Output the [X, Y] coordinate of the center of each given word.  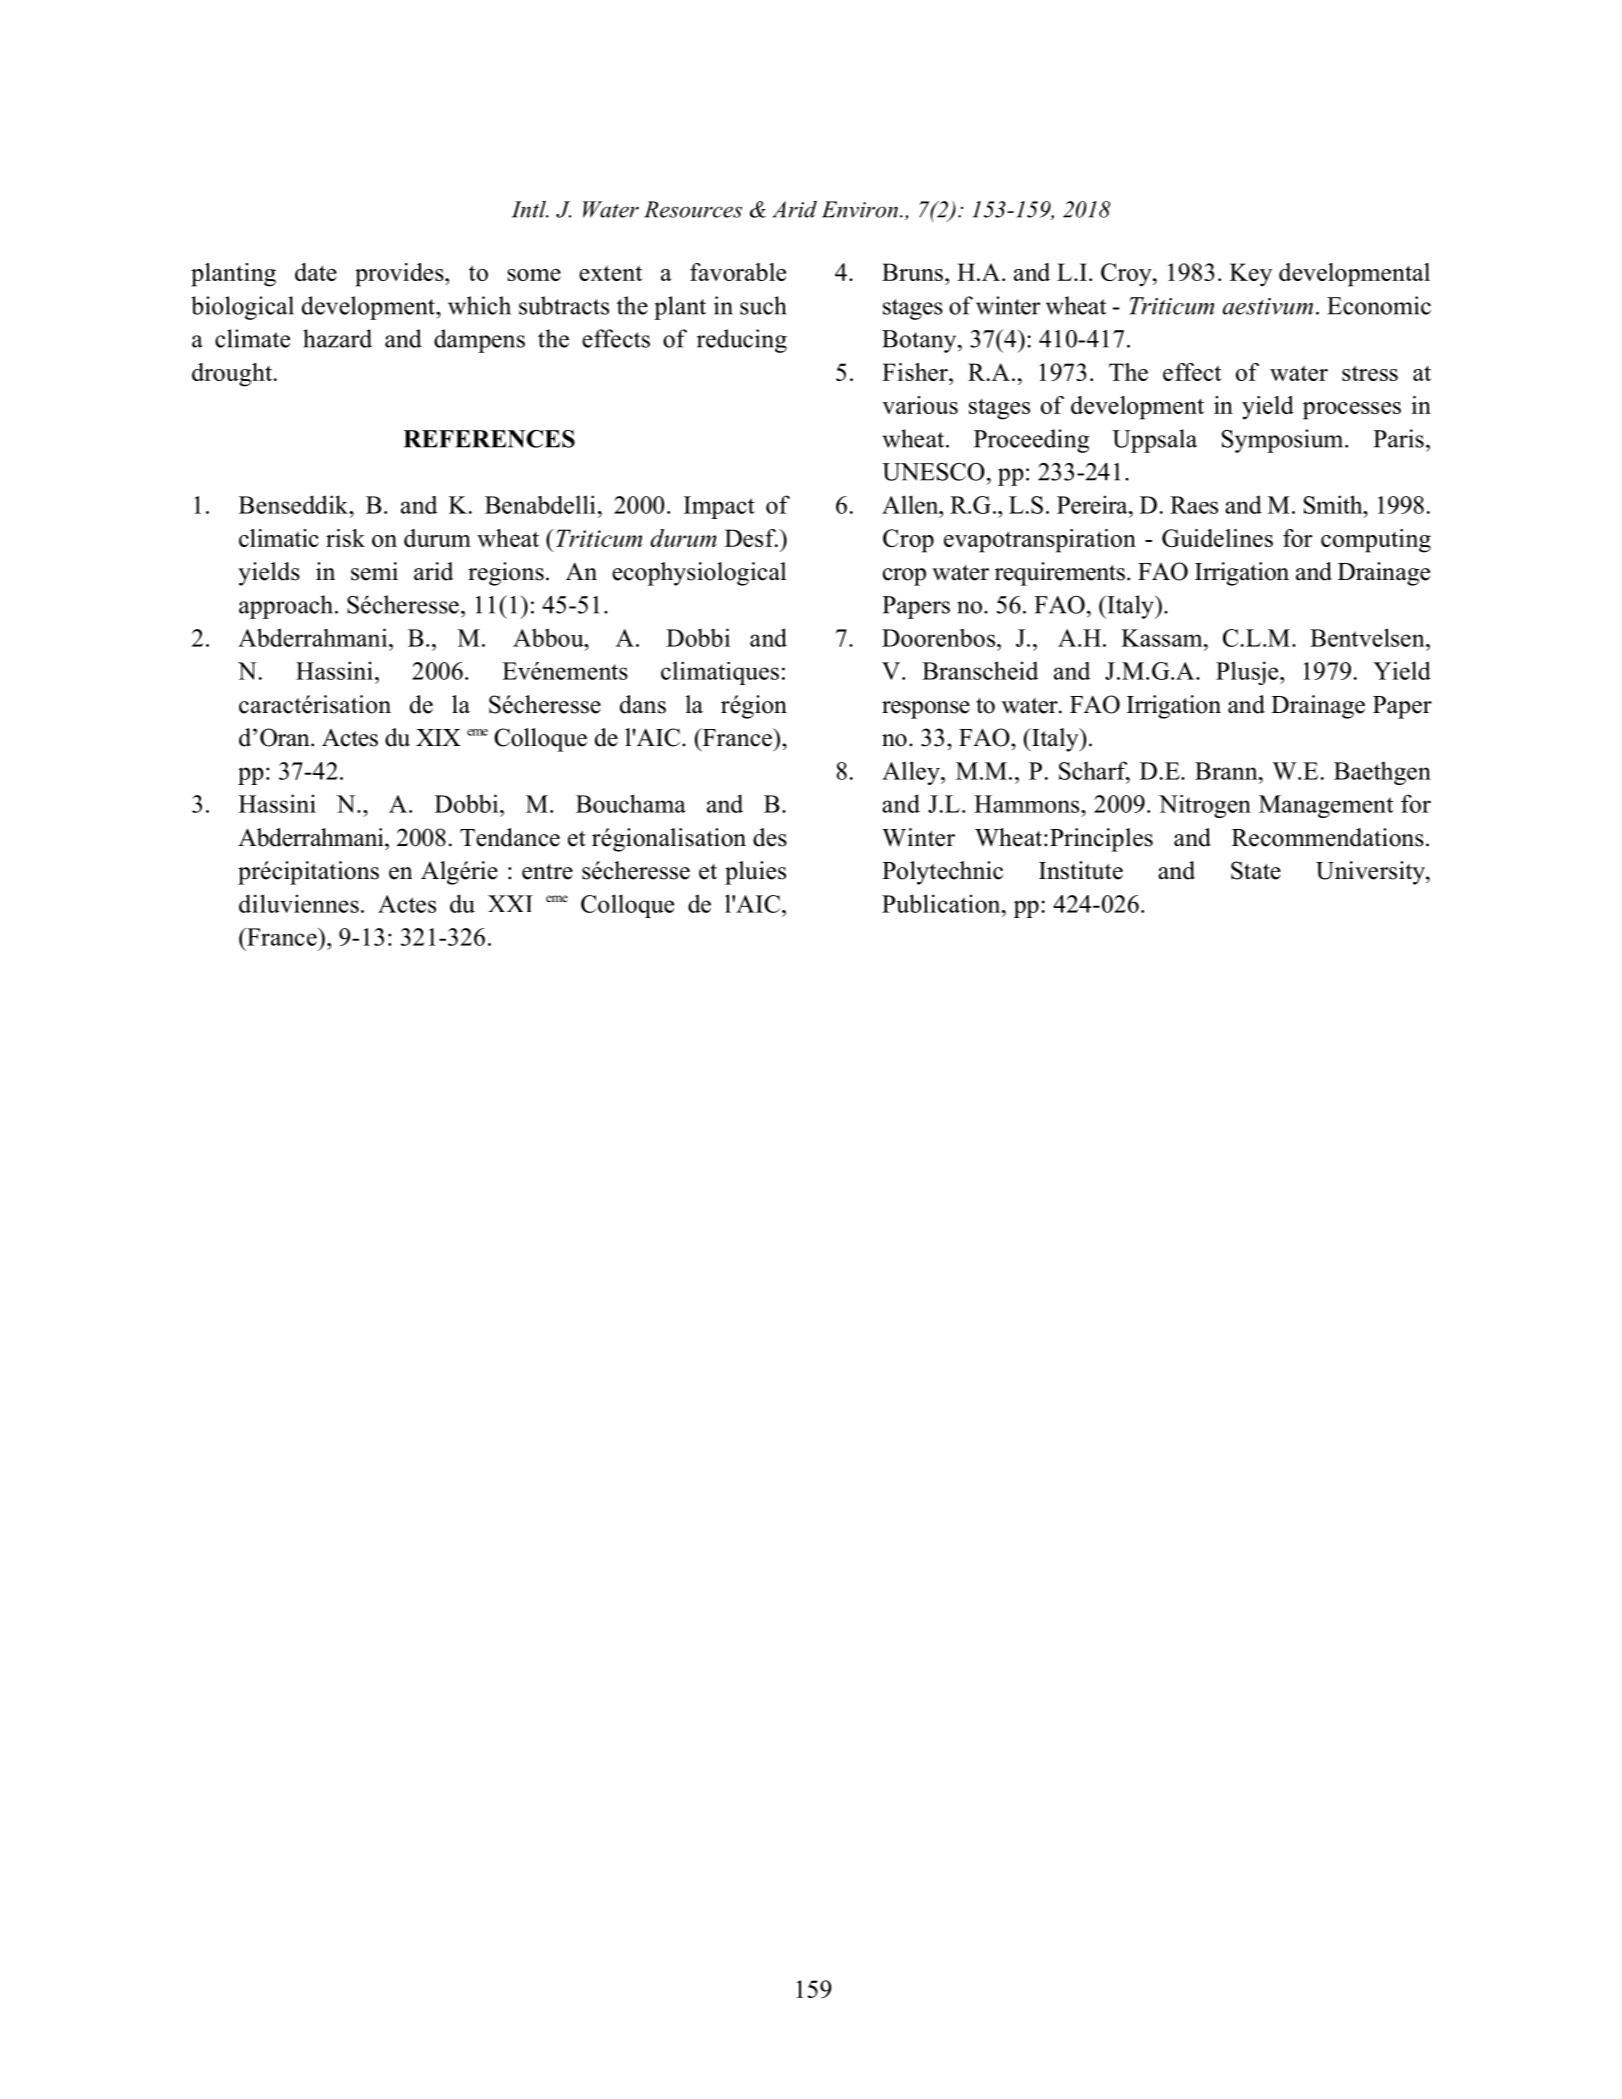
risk [345, 538]
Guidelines [1217, 538]
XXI [510, 903]
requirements [1060, 574]
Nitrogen [1205, 806]
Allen [911, 504]
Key [1251, 275]
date [316, 272]
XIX [438, 737]
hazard [337, 338]
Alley [912, 773]
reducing [742, 341]
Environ [860, 209]
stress [1370, 373]
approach [286, 607]
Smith [1334, 504]
